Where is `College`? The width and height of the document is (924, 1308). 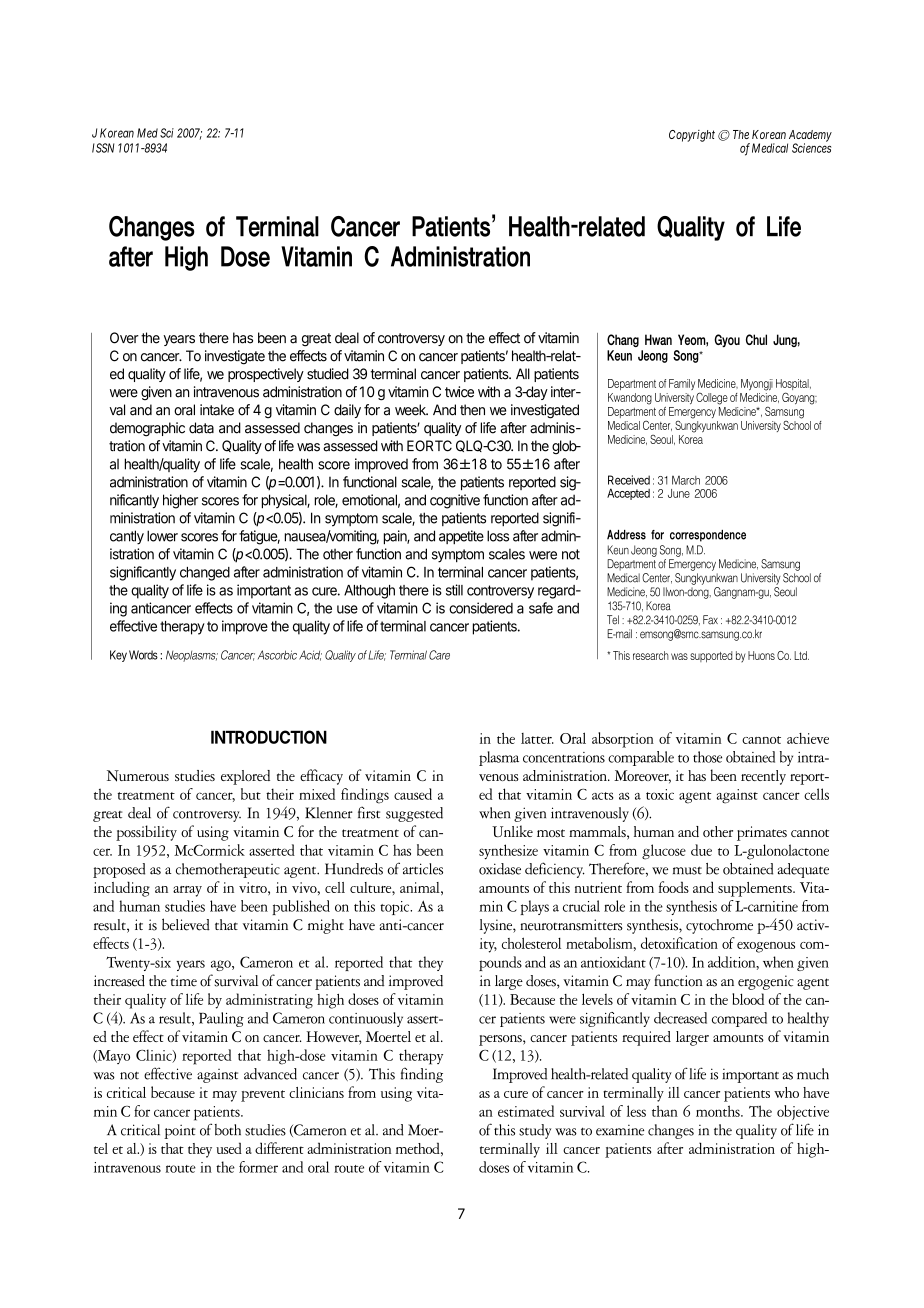
College is located at coordinates (712, 398).
